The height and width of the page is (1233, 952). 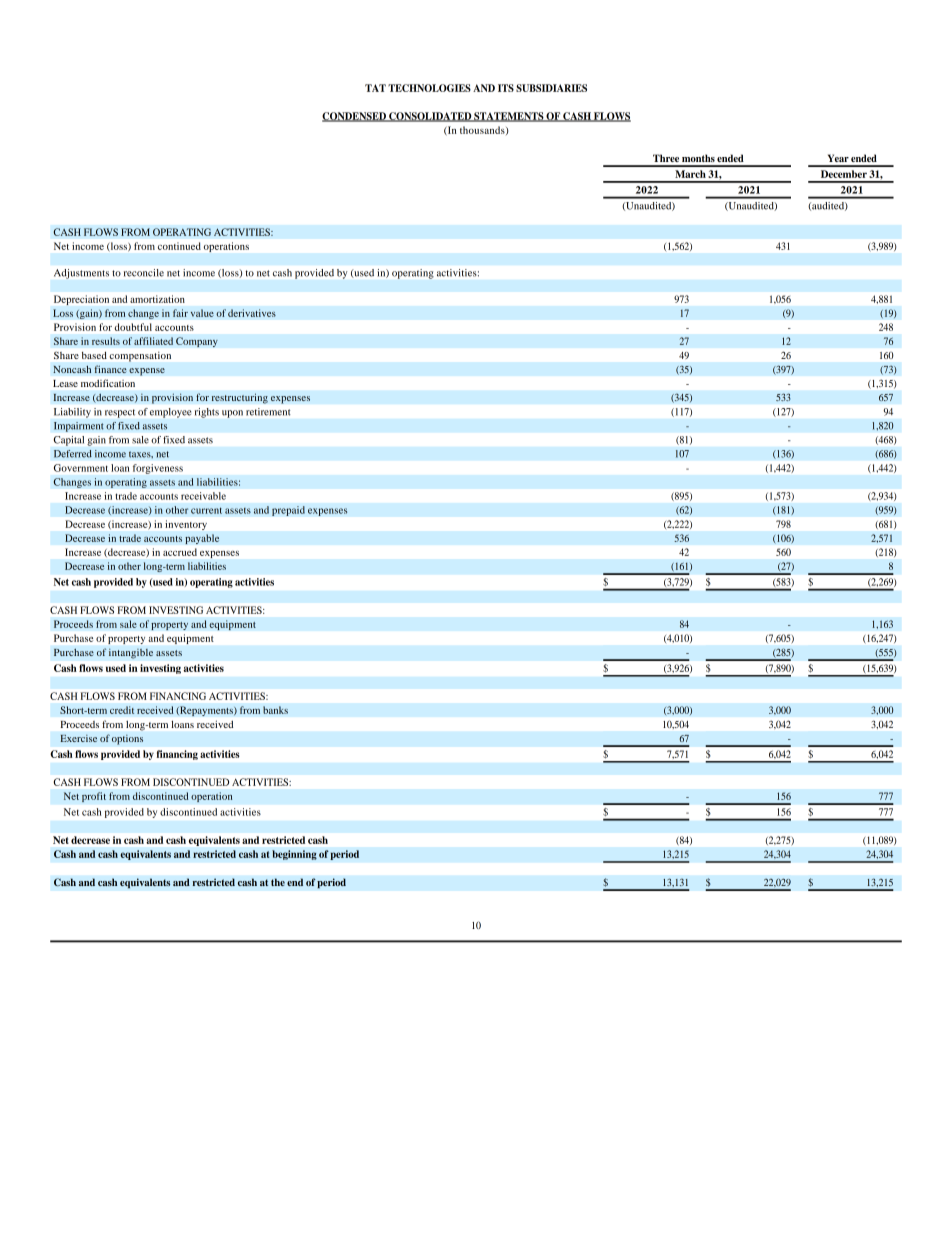 I want to click on prepaid, so click(x=288, y=511).
